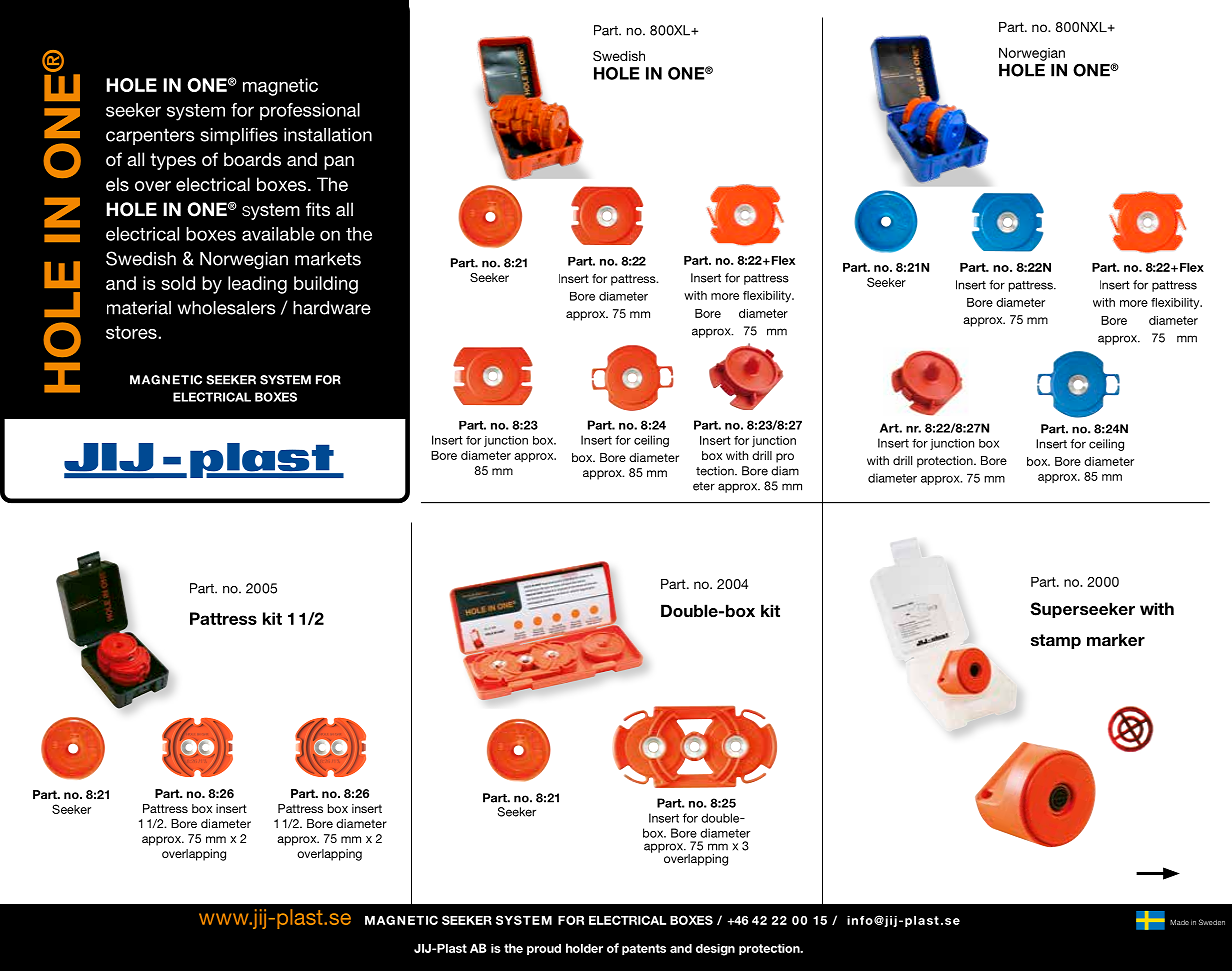  What do you see at coordinates (339, 163) in the screenshot?
I see `pan` at bounding box center [339, 163].
